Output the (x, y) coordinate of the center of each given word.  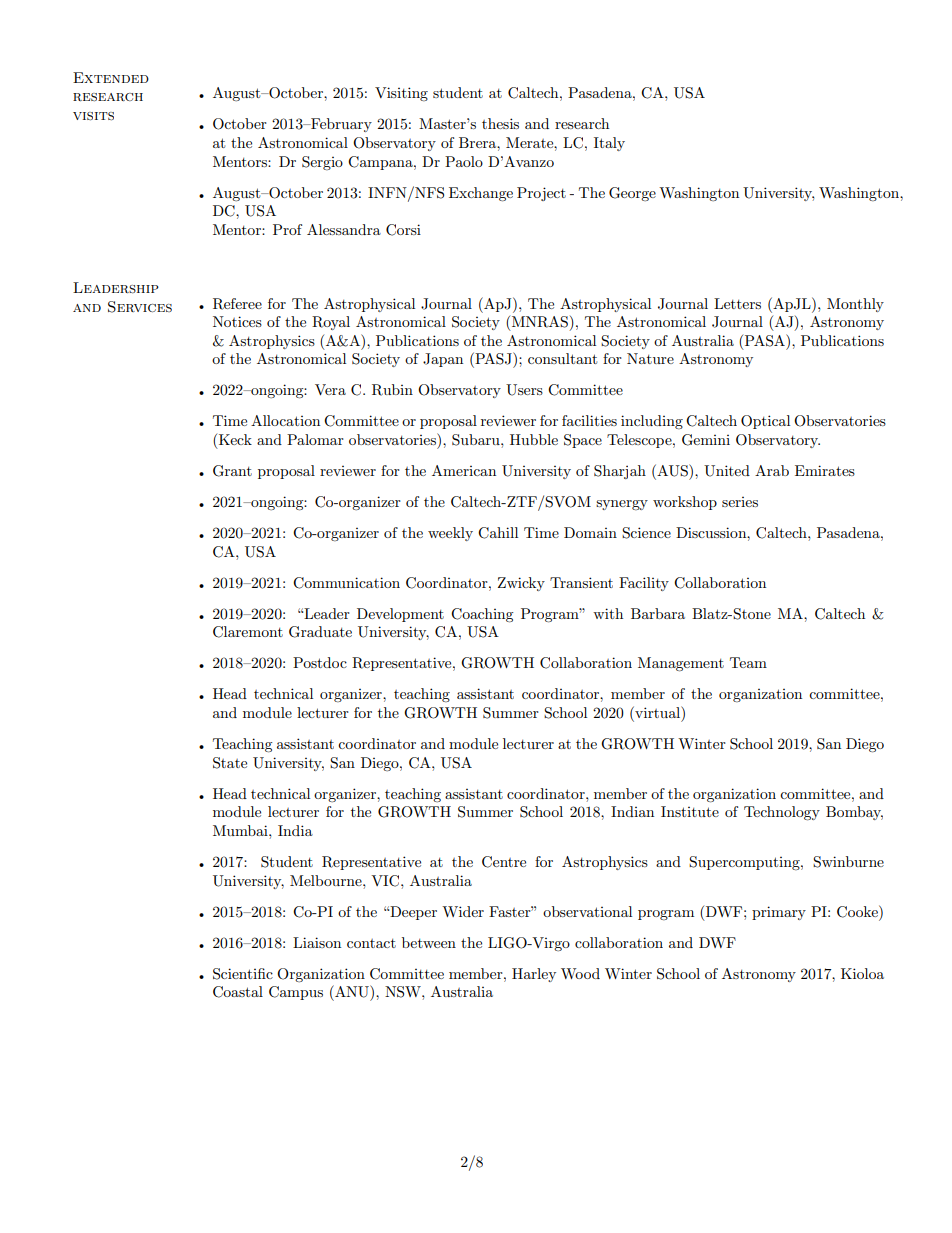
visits (93, 116)
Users (524, 390)
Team (748, 662)
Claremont (248, 632)
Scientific (243, 974)
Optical (765, 422)
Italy (609, 144)
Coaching (482, 615)
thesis (500, 123)
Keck (234, 441)
